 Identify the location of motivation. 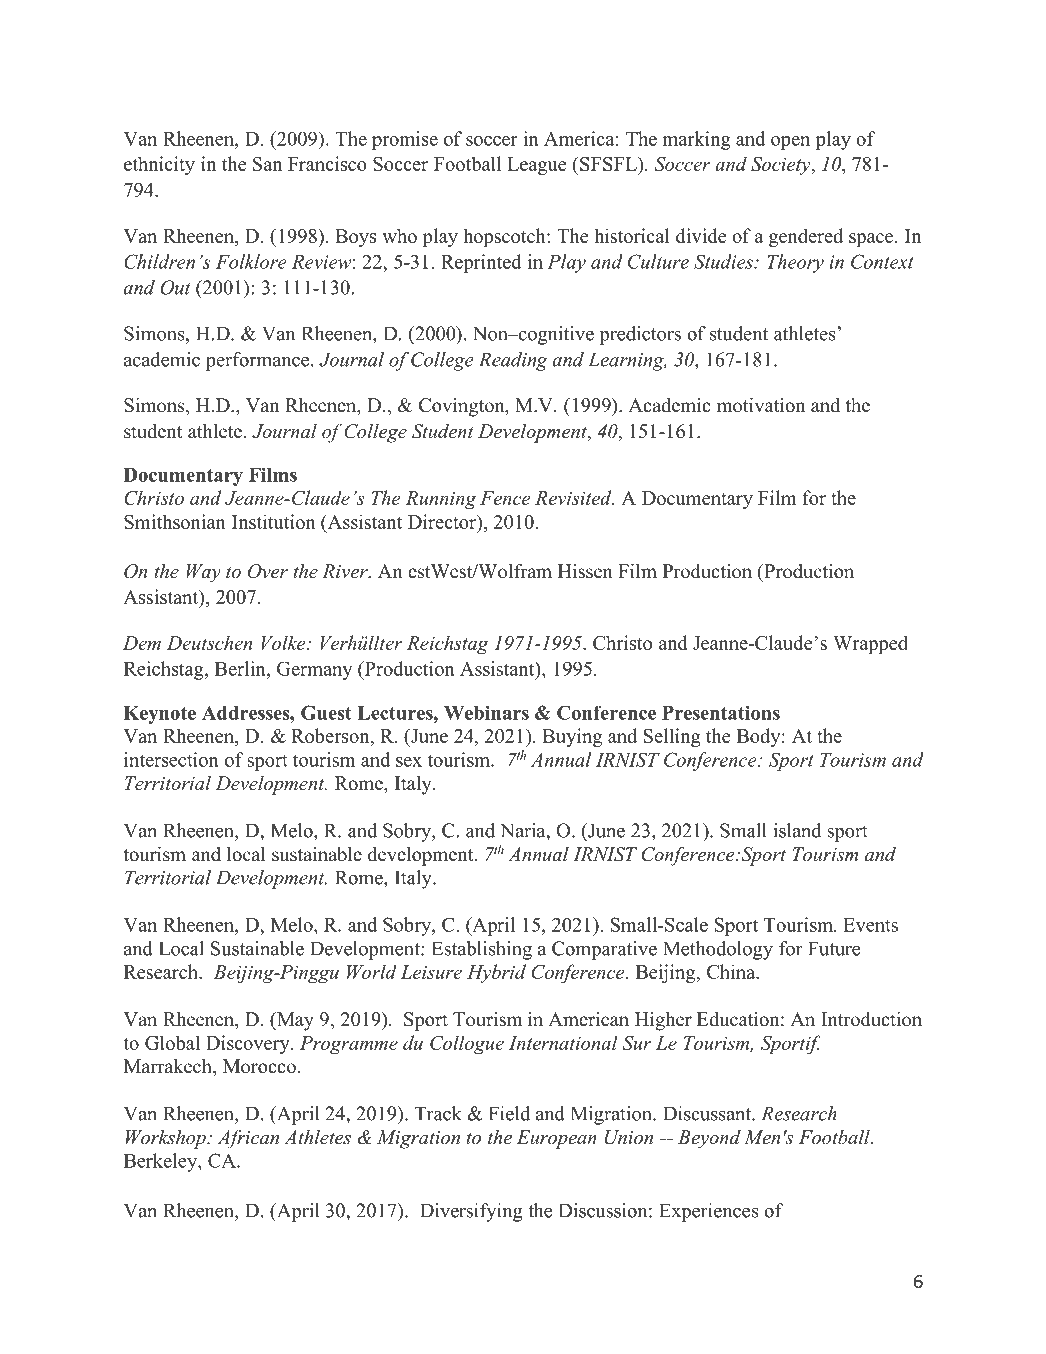
(761, 405).
